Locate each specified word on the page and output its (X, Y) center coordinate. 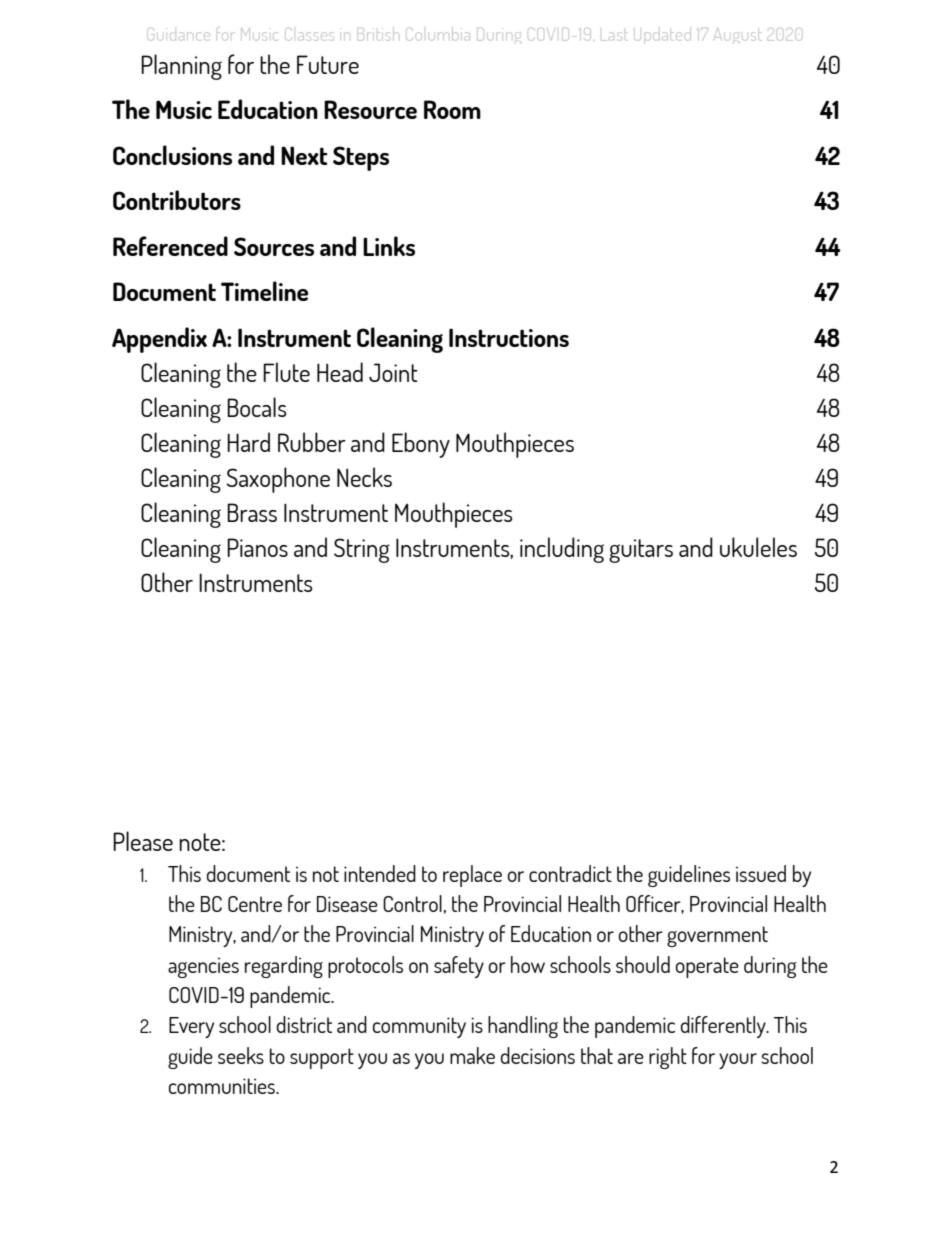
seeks (241, 1055)
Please (143, 841)
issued (761, 873)
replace (472, 876)
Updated (662, 36)
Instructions (509, 337)
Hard (248, 442)
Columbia (439, 36)
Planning (181, 67)
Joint (393, 372)
